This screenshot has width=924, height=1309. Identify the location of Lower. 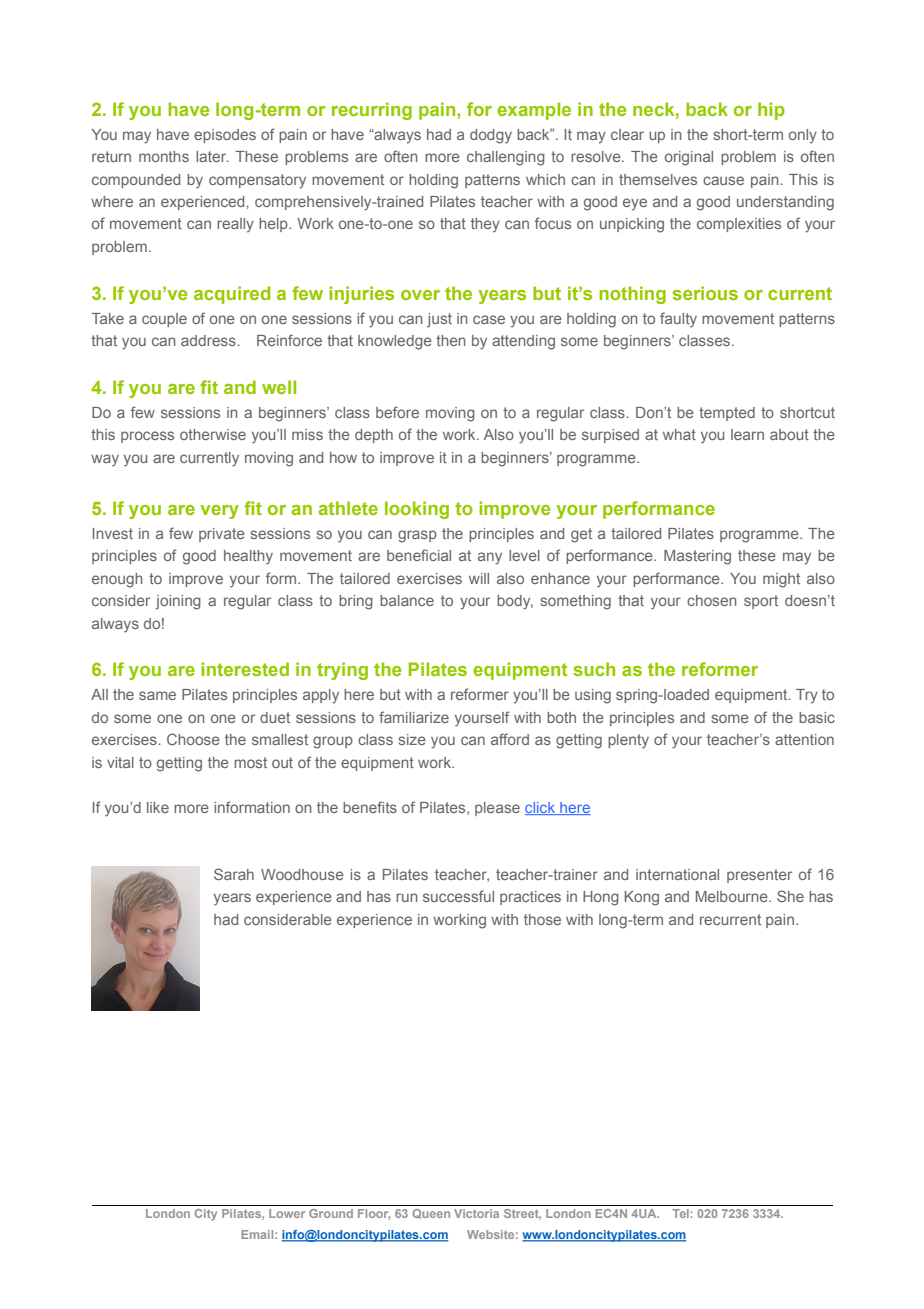
(287, 1213).
